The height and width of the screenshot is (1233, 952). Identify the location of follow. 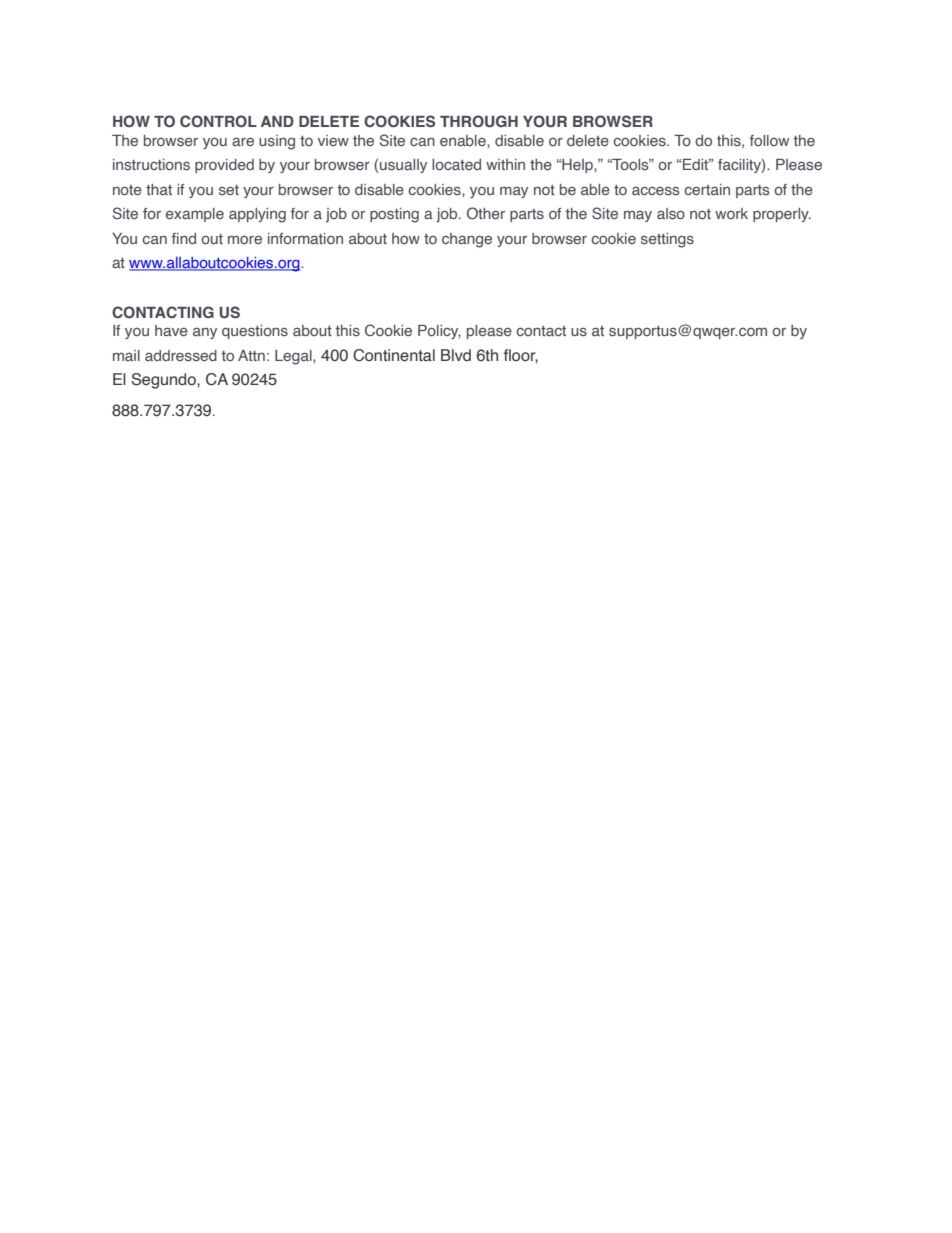
(769, 140).
